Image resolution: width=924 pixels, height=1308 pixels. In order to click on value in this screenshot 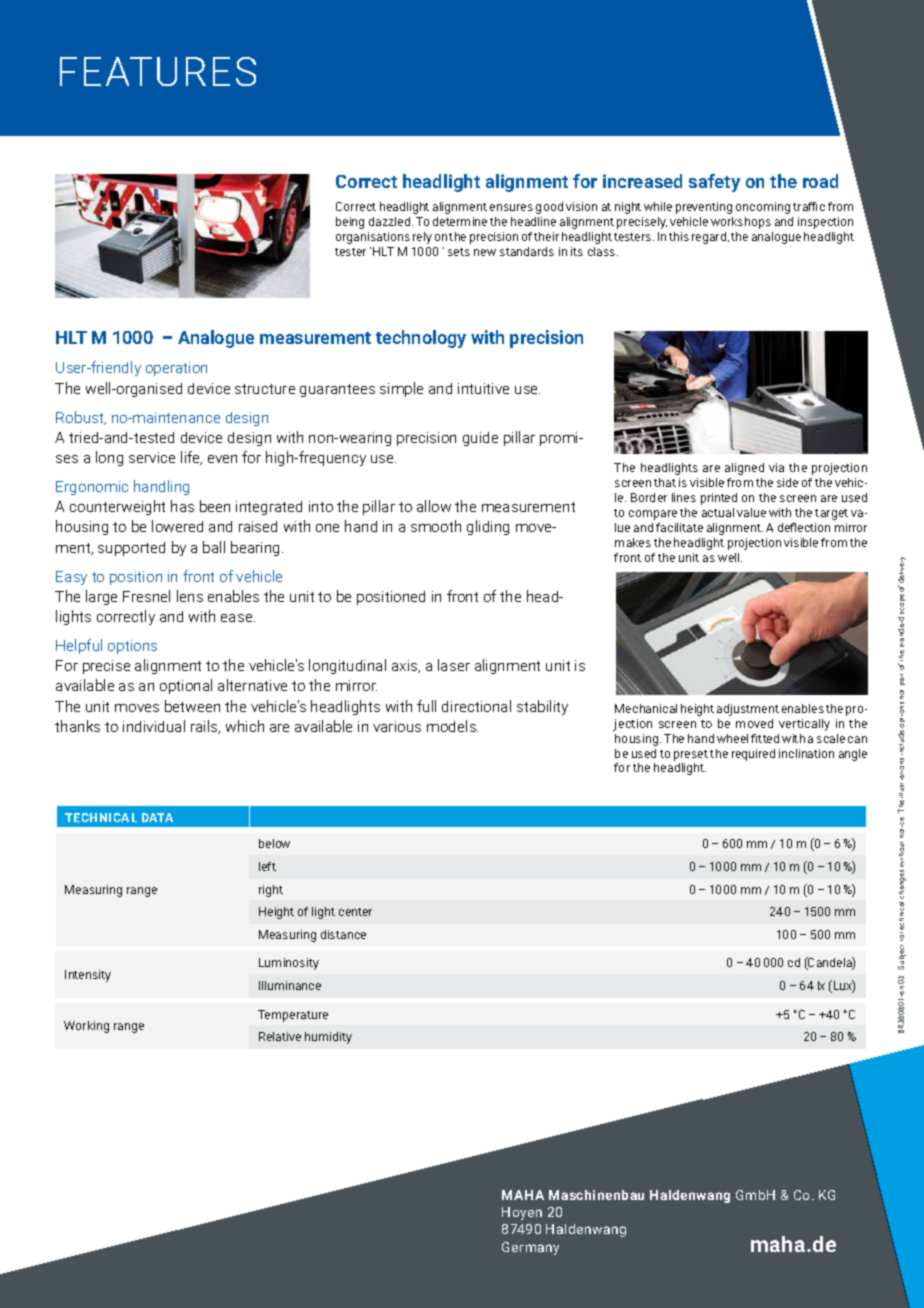, I will do `click(751, 512)`.
